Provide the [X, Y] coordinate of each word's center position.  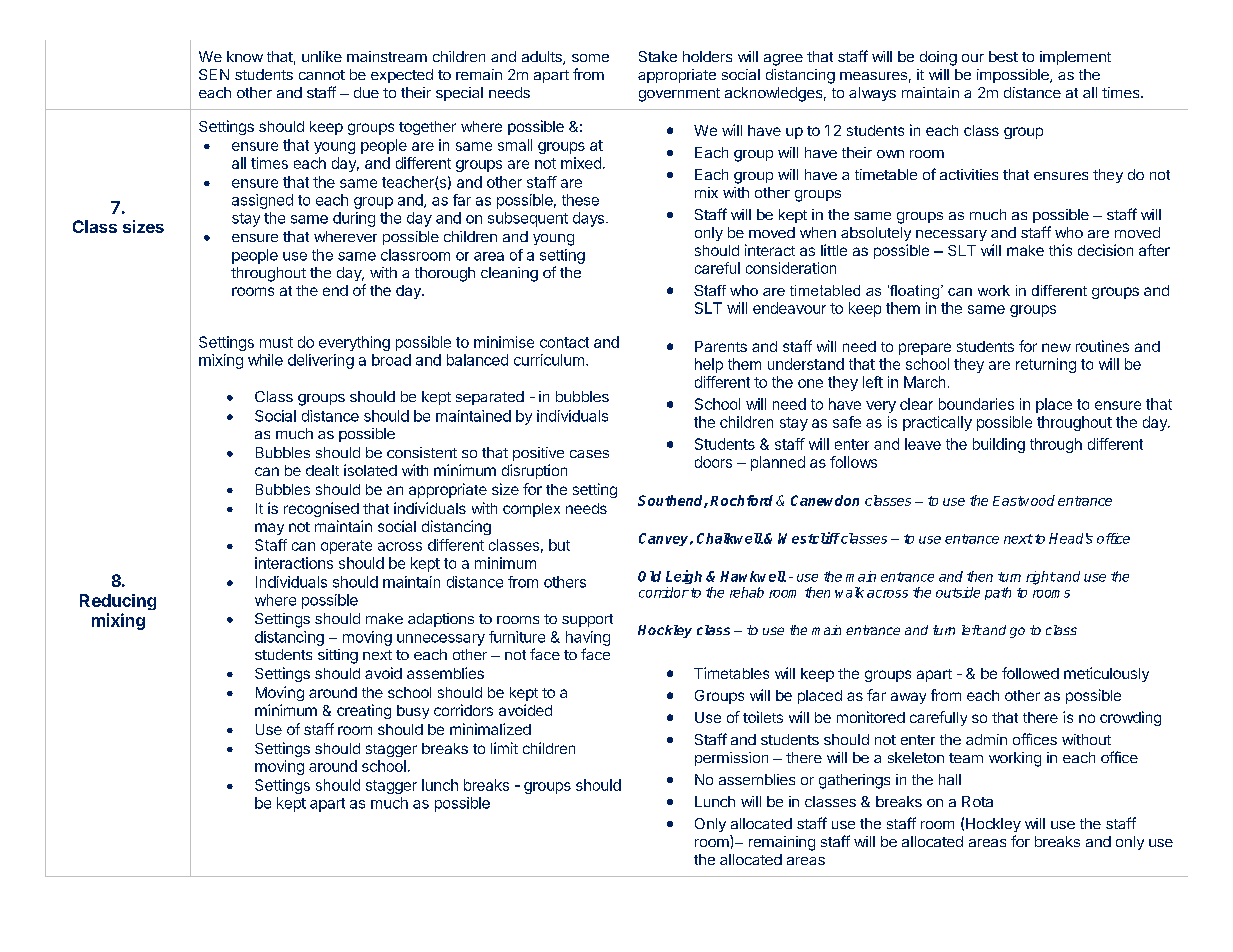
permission [731, 759]
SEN [214, 74]
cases [589, 454]
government [679, 95]
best [1003, 56]
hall [950, 779]
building [999, 445]
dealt [322, 470]
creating [364, 711]
